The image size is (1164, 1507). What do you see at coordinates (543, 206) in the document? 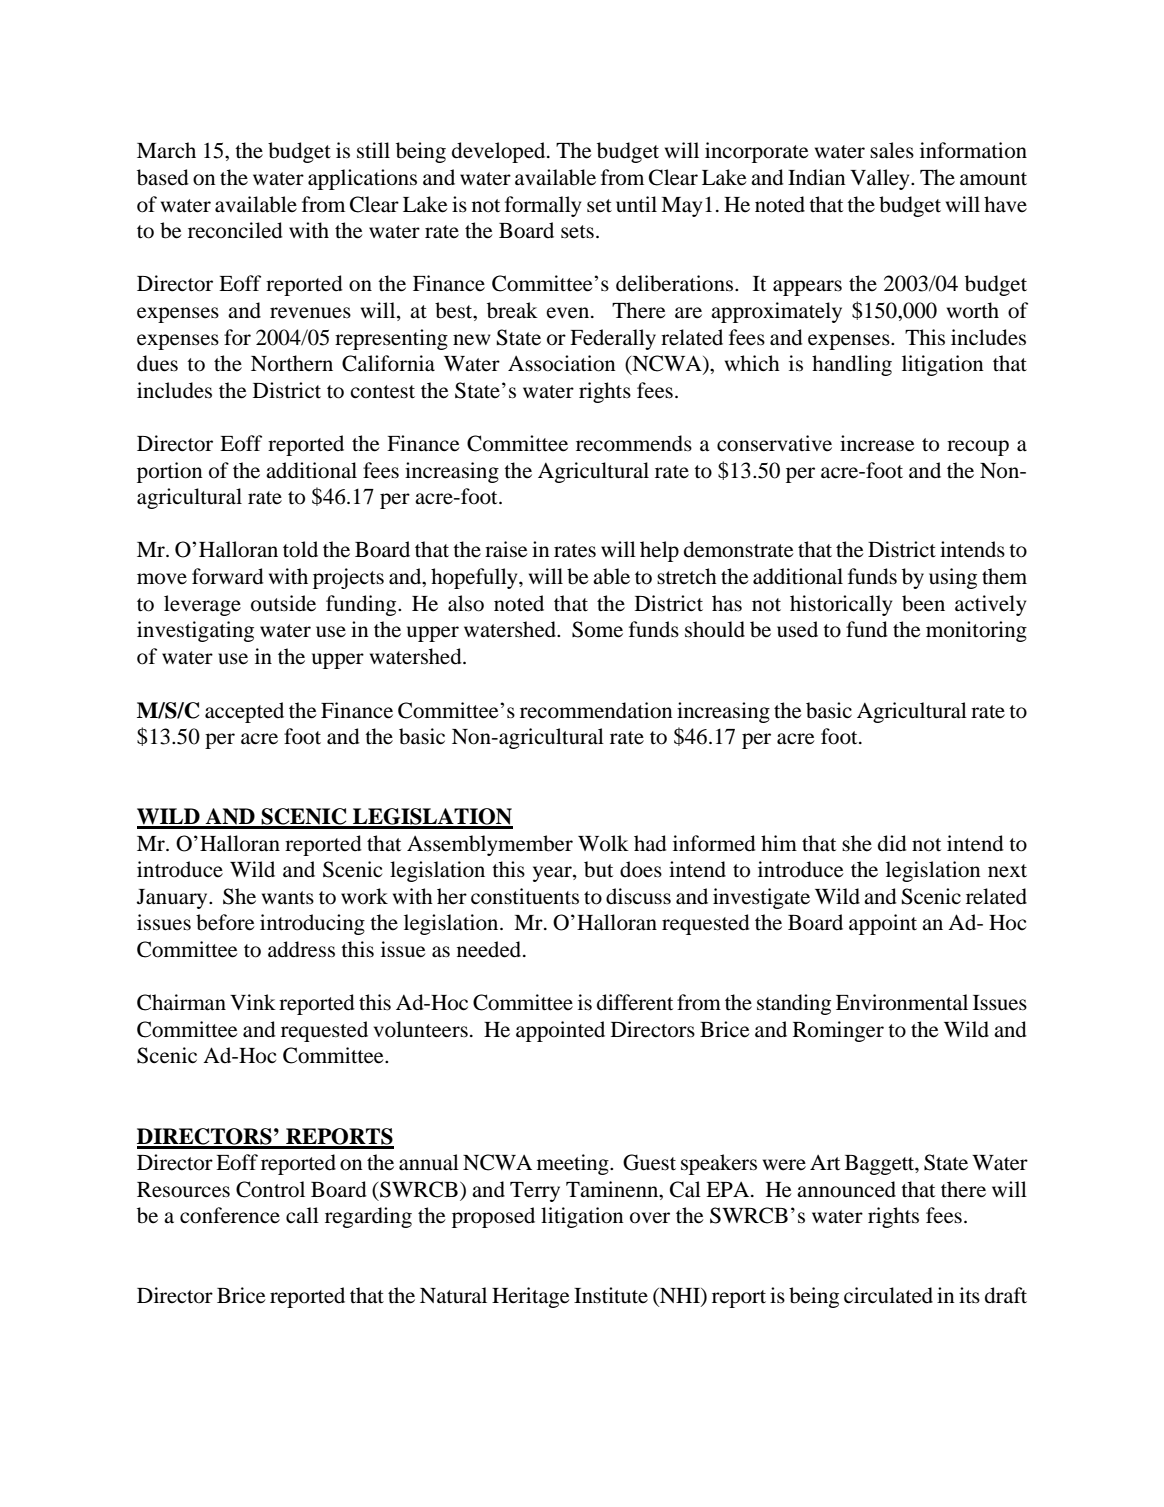
I see `formally` at bounding box center [543, 206].
